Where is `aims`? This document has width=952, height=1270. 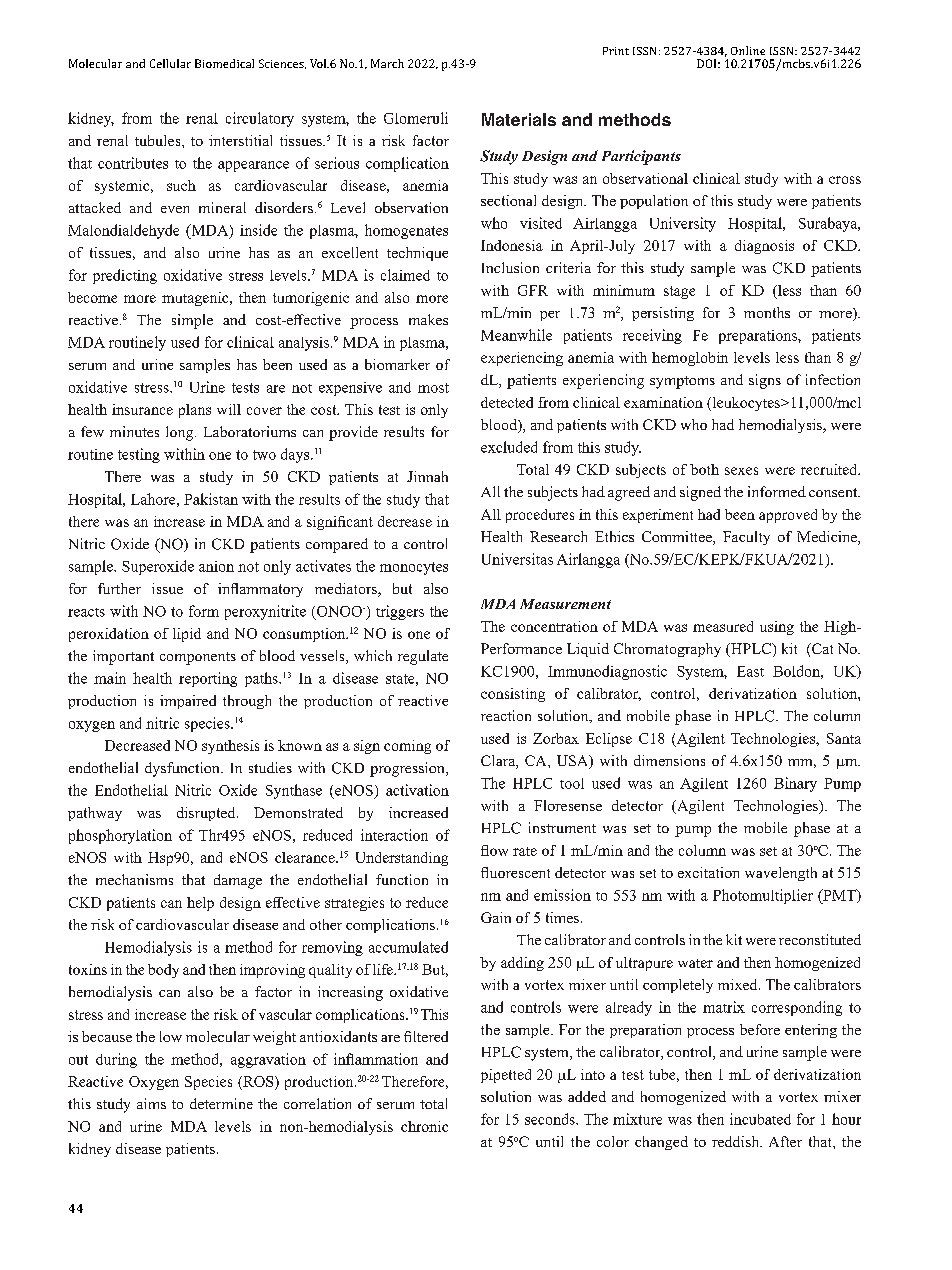 aims is located at coordinates (151, 1103).
